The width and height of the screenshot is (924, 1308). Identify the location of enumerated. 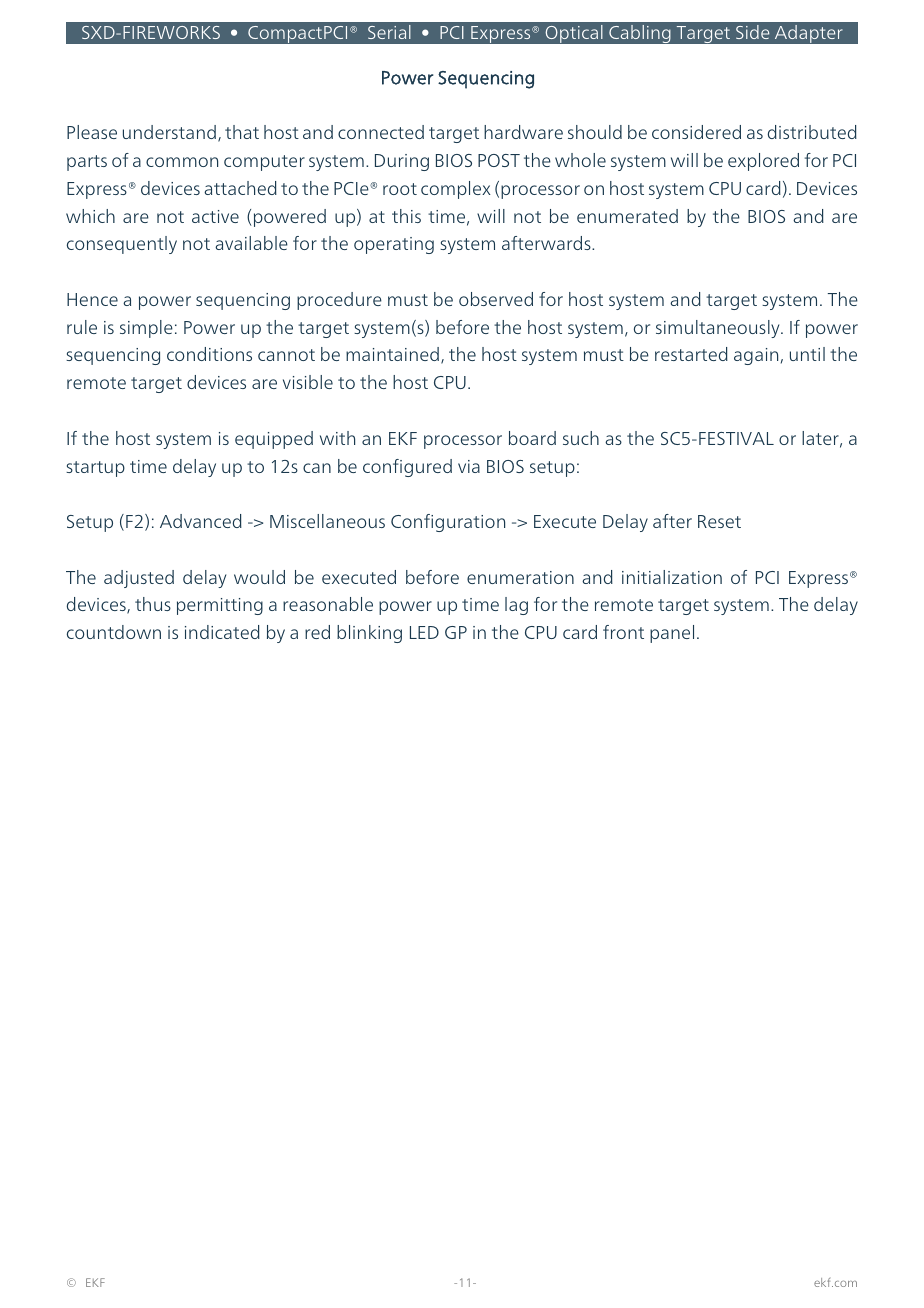
(627, 216).
